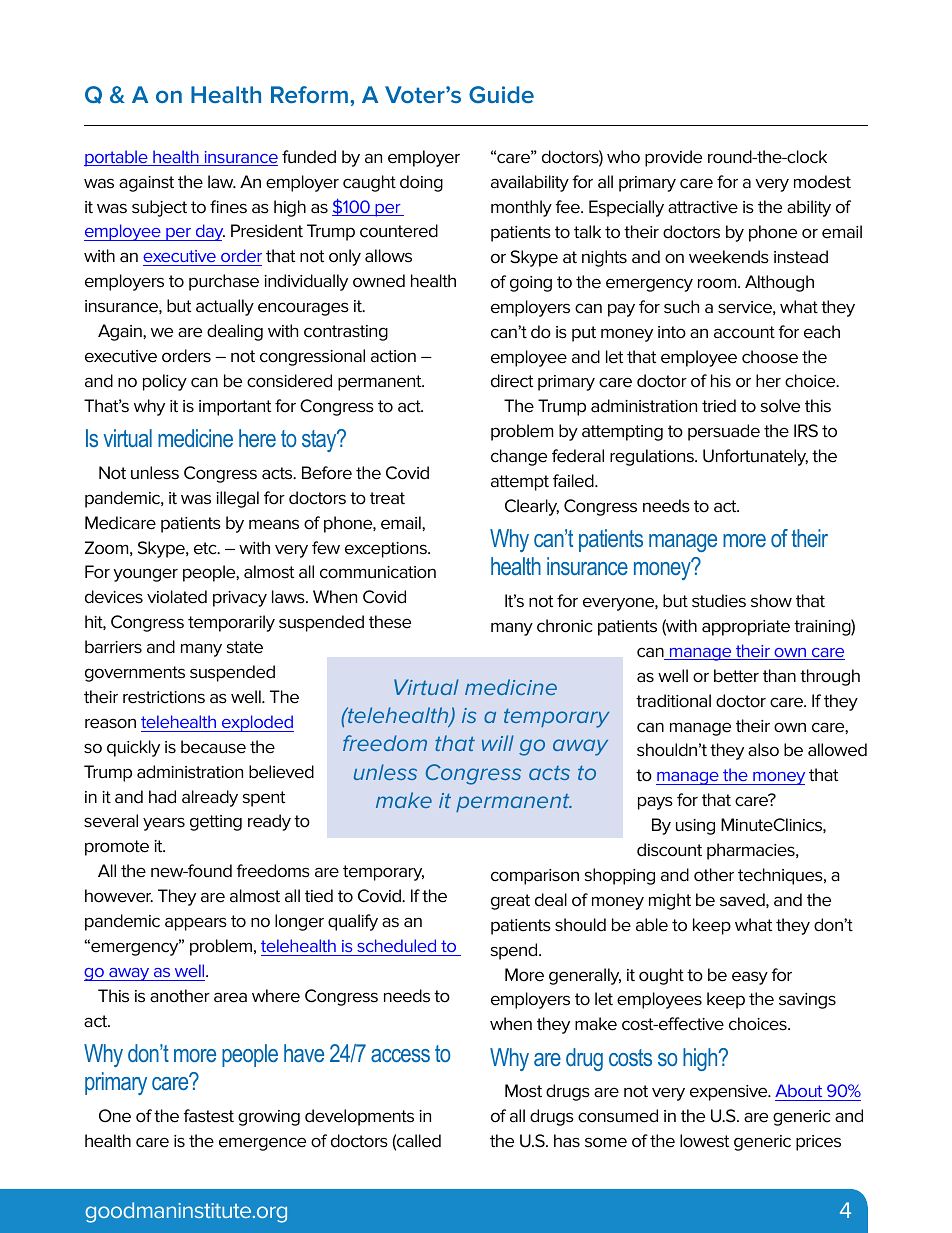  Describe the element at coordinates (763, 750) in the screenshot. I see `also` at that location.
